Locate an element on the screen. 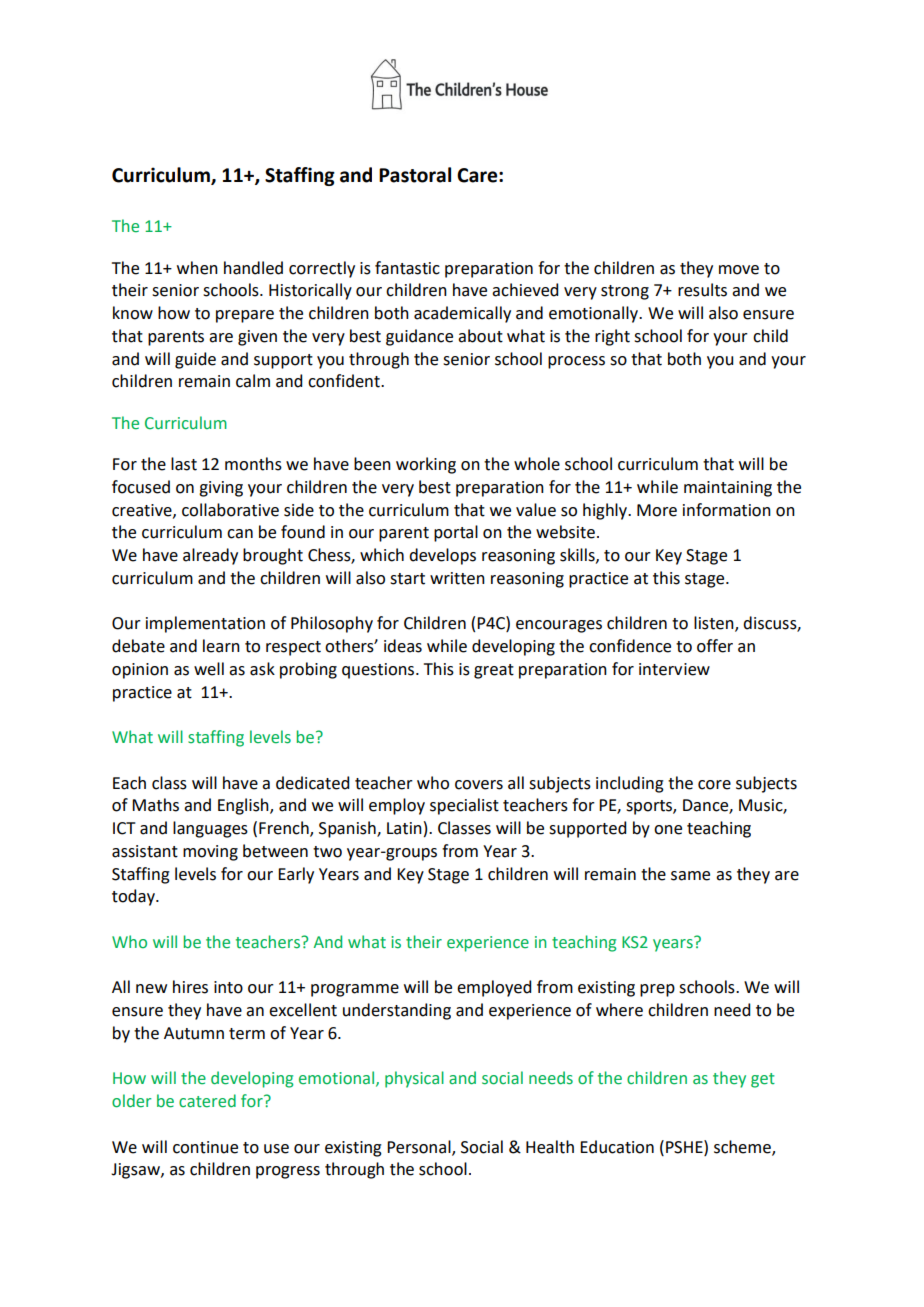  continue is located at coordinates (205, 1147).
